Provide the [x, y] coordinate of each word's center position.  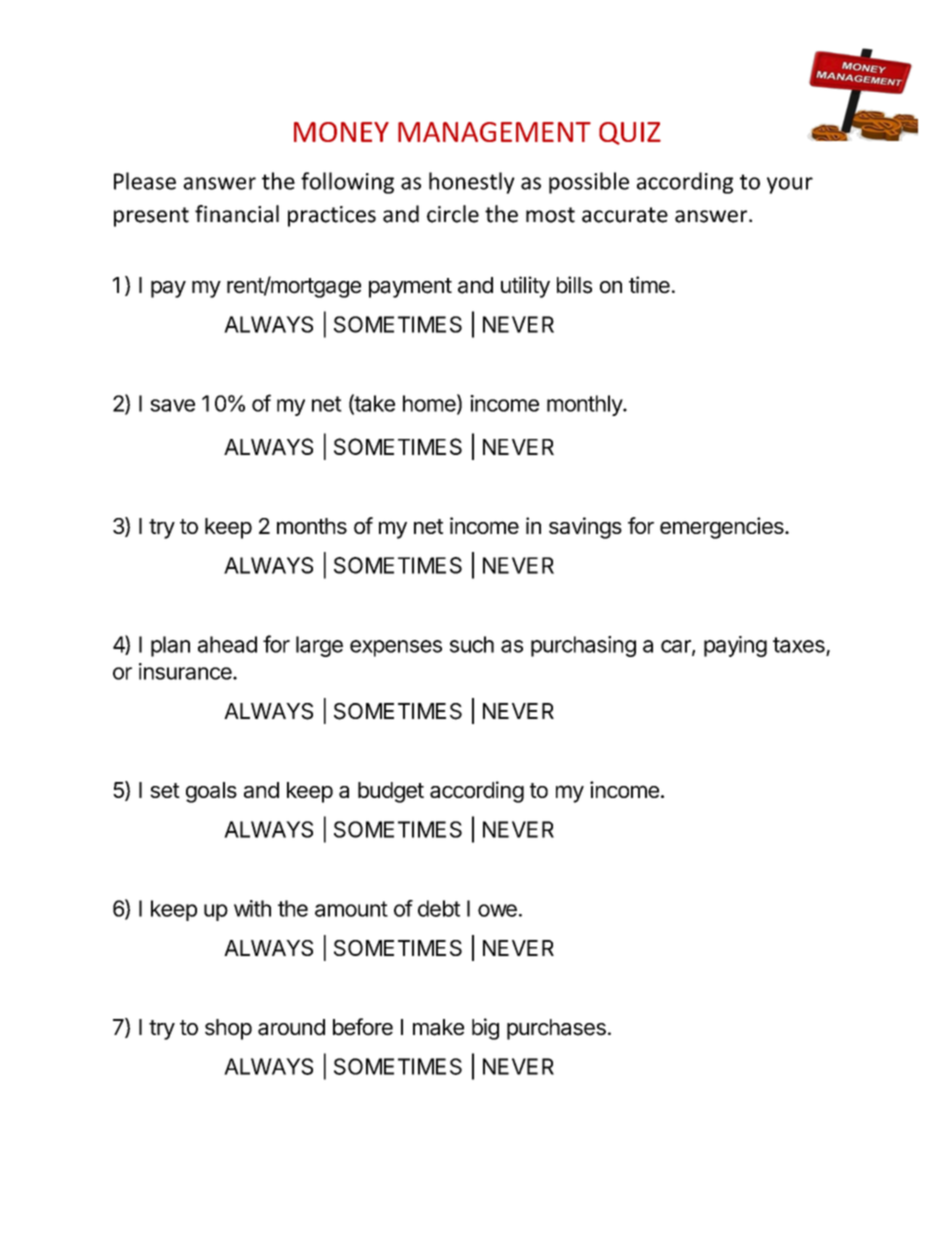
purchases [556, 1029]
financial [237, 214]
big [485, 1029]
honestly [472, 183]
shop [228, 1029]
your [790, 185]
